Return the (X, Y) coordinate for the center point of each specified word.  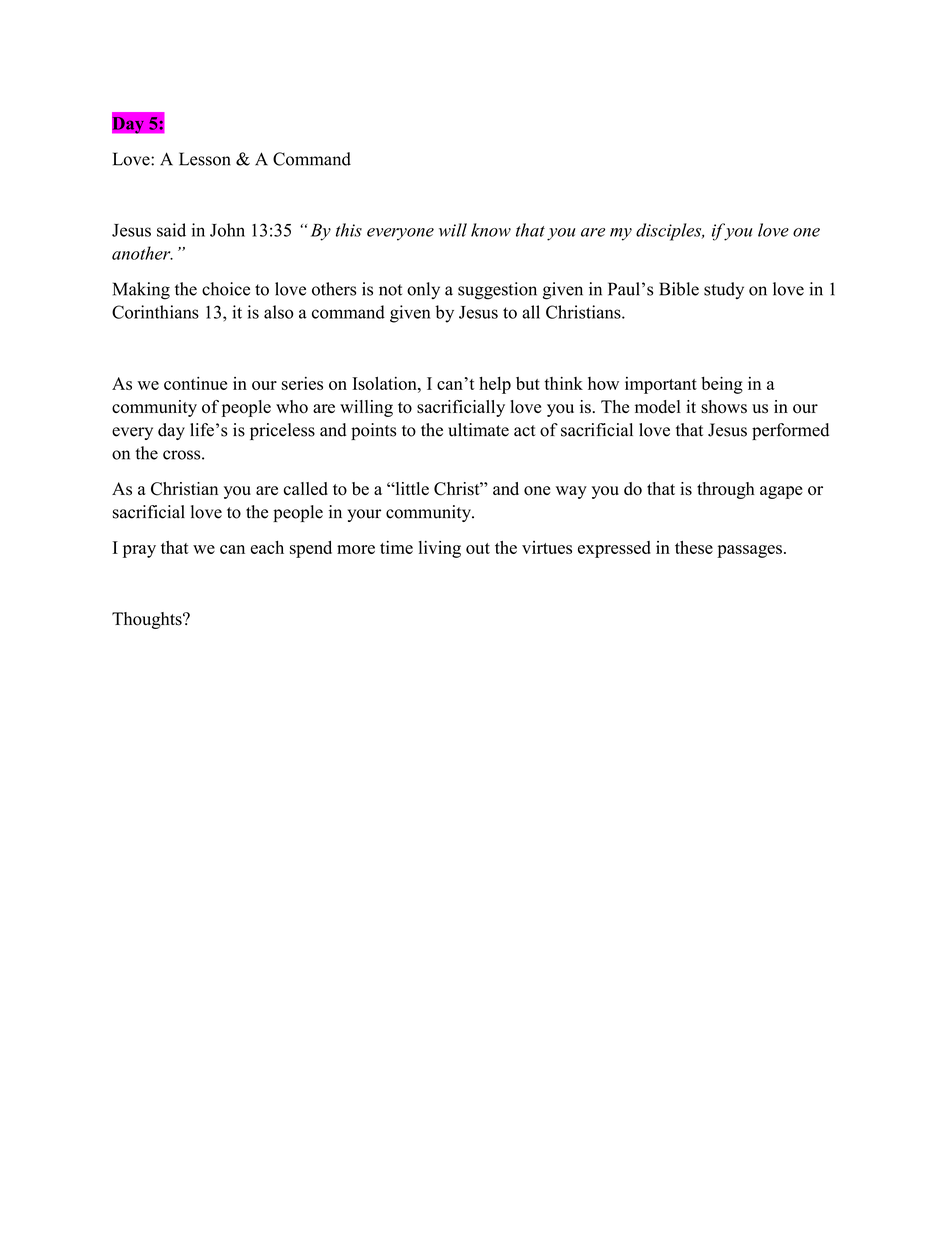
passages (749, 551)
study (724, 290)
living (440, 549)
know (491, 230)
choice (226, 289)
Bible (679, 289)
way (571, 492)
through (726, 490)
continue (195, 383)
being (722, 385)
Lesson (205, 159)
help (495, 385)
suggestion (497, 291)
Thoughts (148, 620)
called (306, 488)
